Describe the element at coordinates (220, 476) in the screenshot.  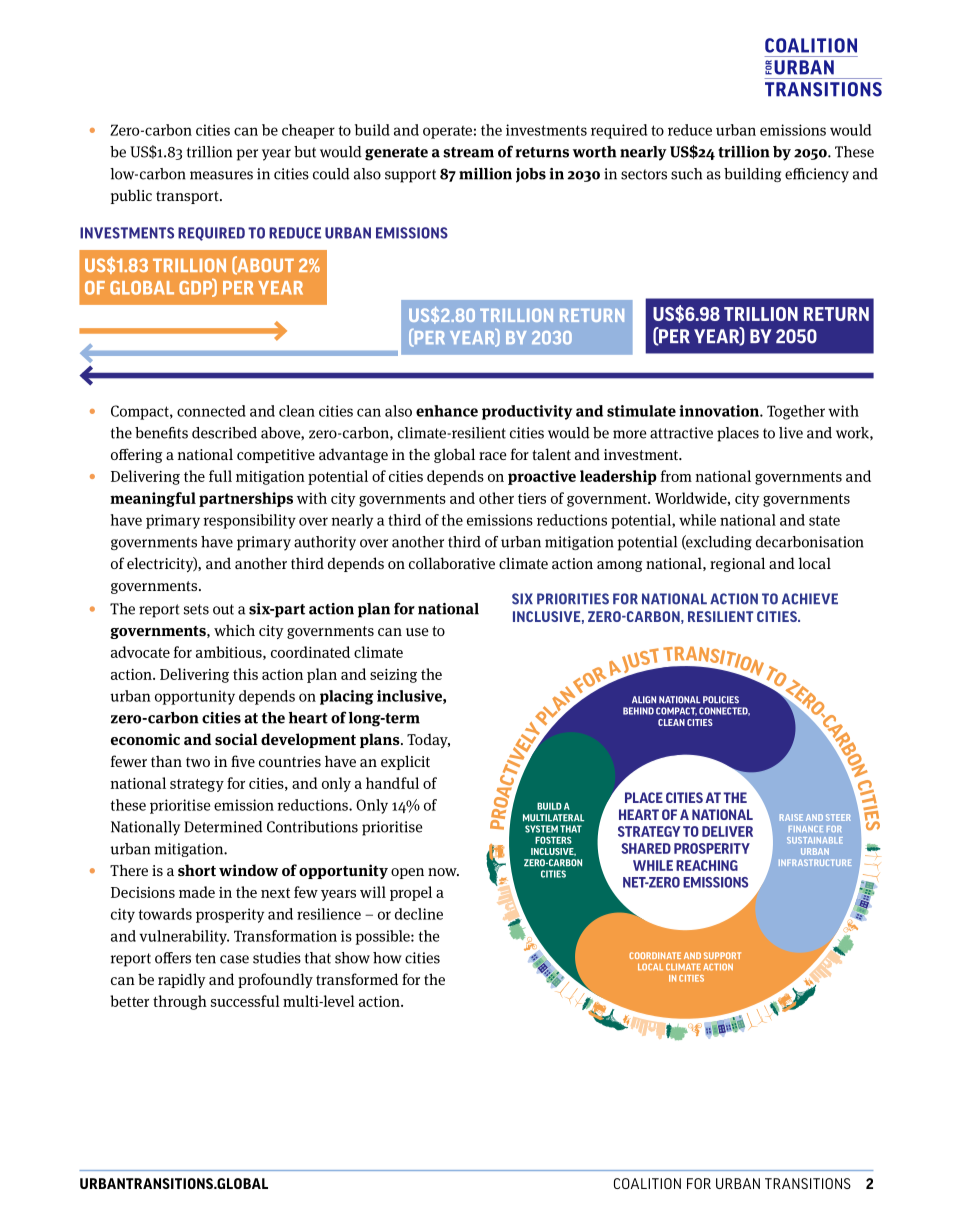
I see `full` at that location.
